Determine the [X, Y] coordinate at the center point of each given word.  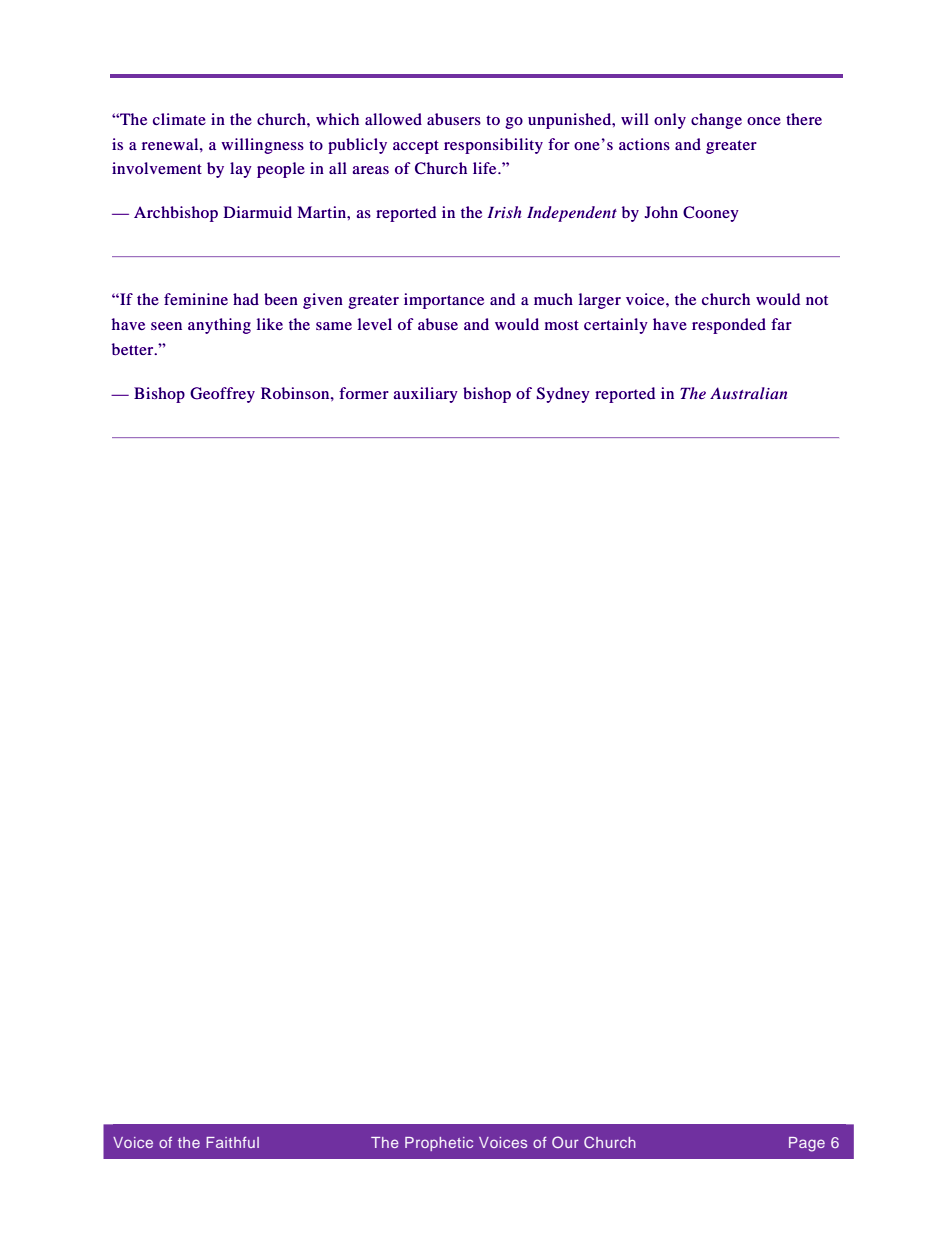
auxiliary [425, 395]
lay [241, 170]
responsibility [493, 146]
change [716, 121]
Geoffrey [222, 395]
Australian [748, 393]
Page [807, 1144]
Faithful [232, 1142]
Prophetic [439, 1144]
